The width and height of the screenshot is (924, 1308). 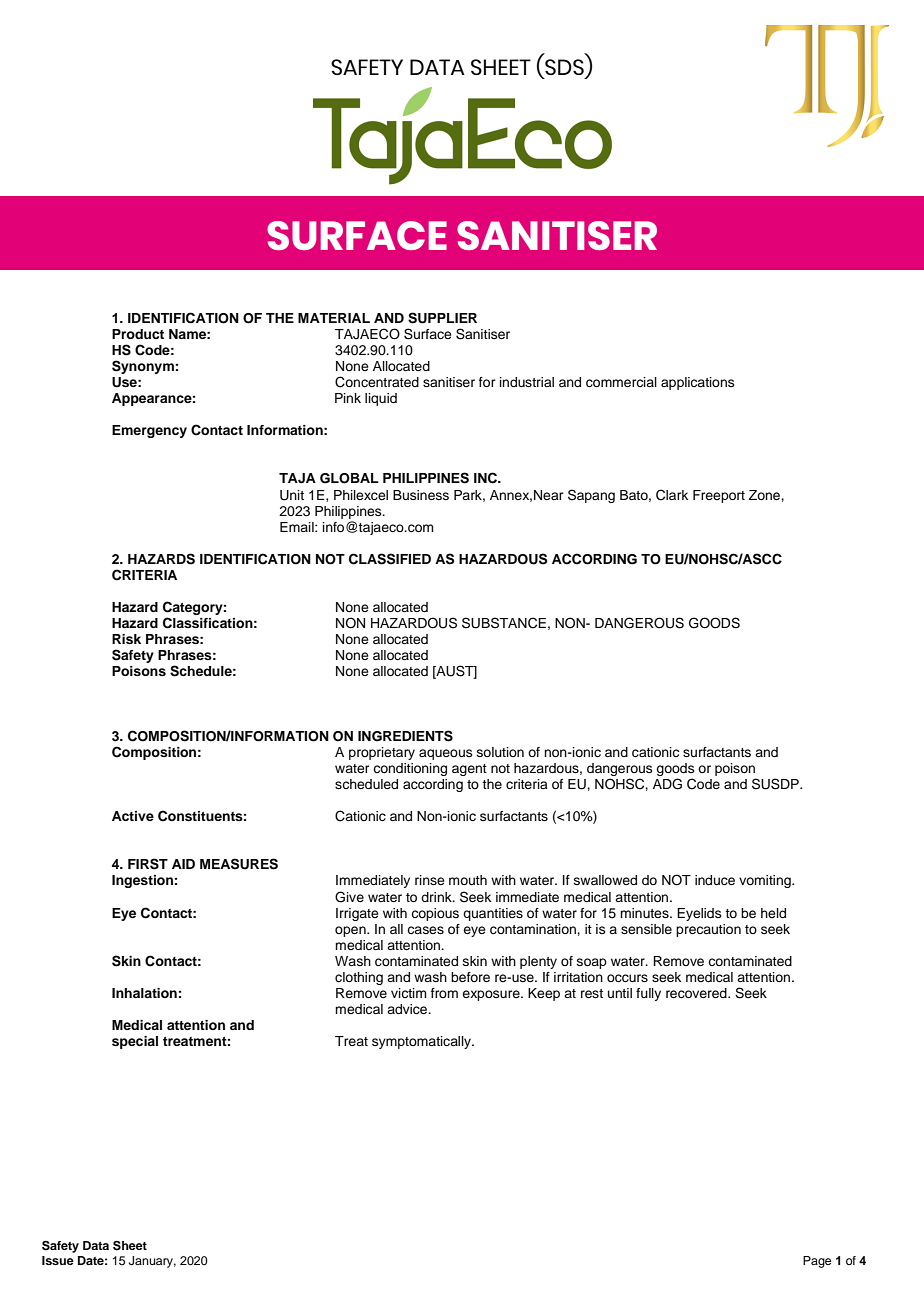 What do you see at coordinates (698, 383) in the screenshot?
I see `applications` at bounding box center [698, 383].
